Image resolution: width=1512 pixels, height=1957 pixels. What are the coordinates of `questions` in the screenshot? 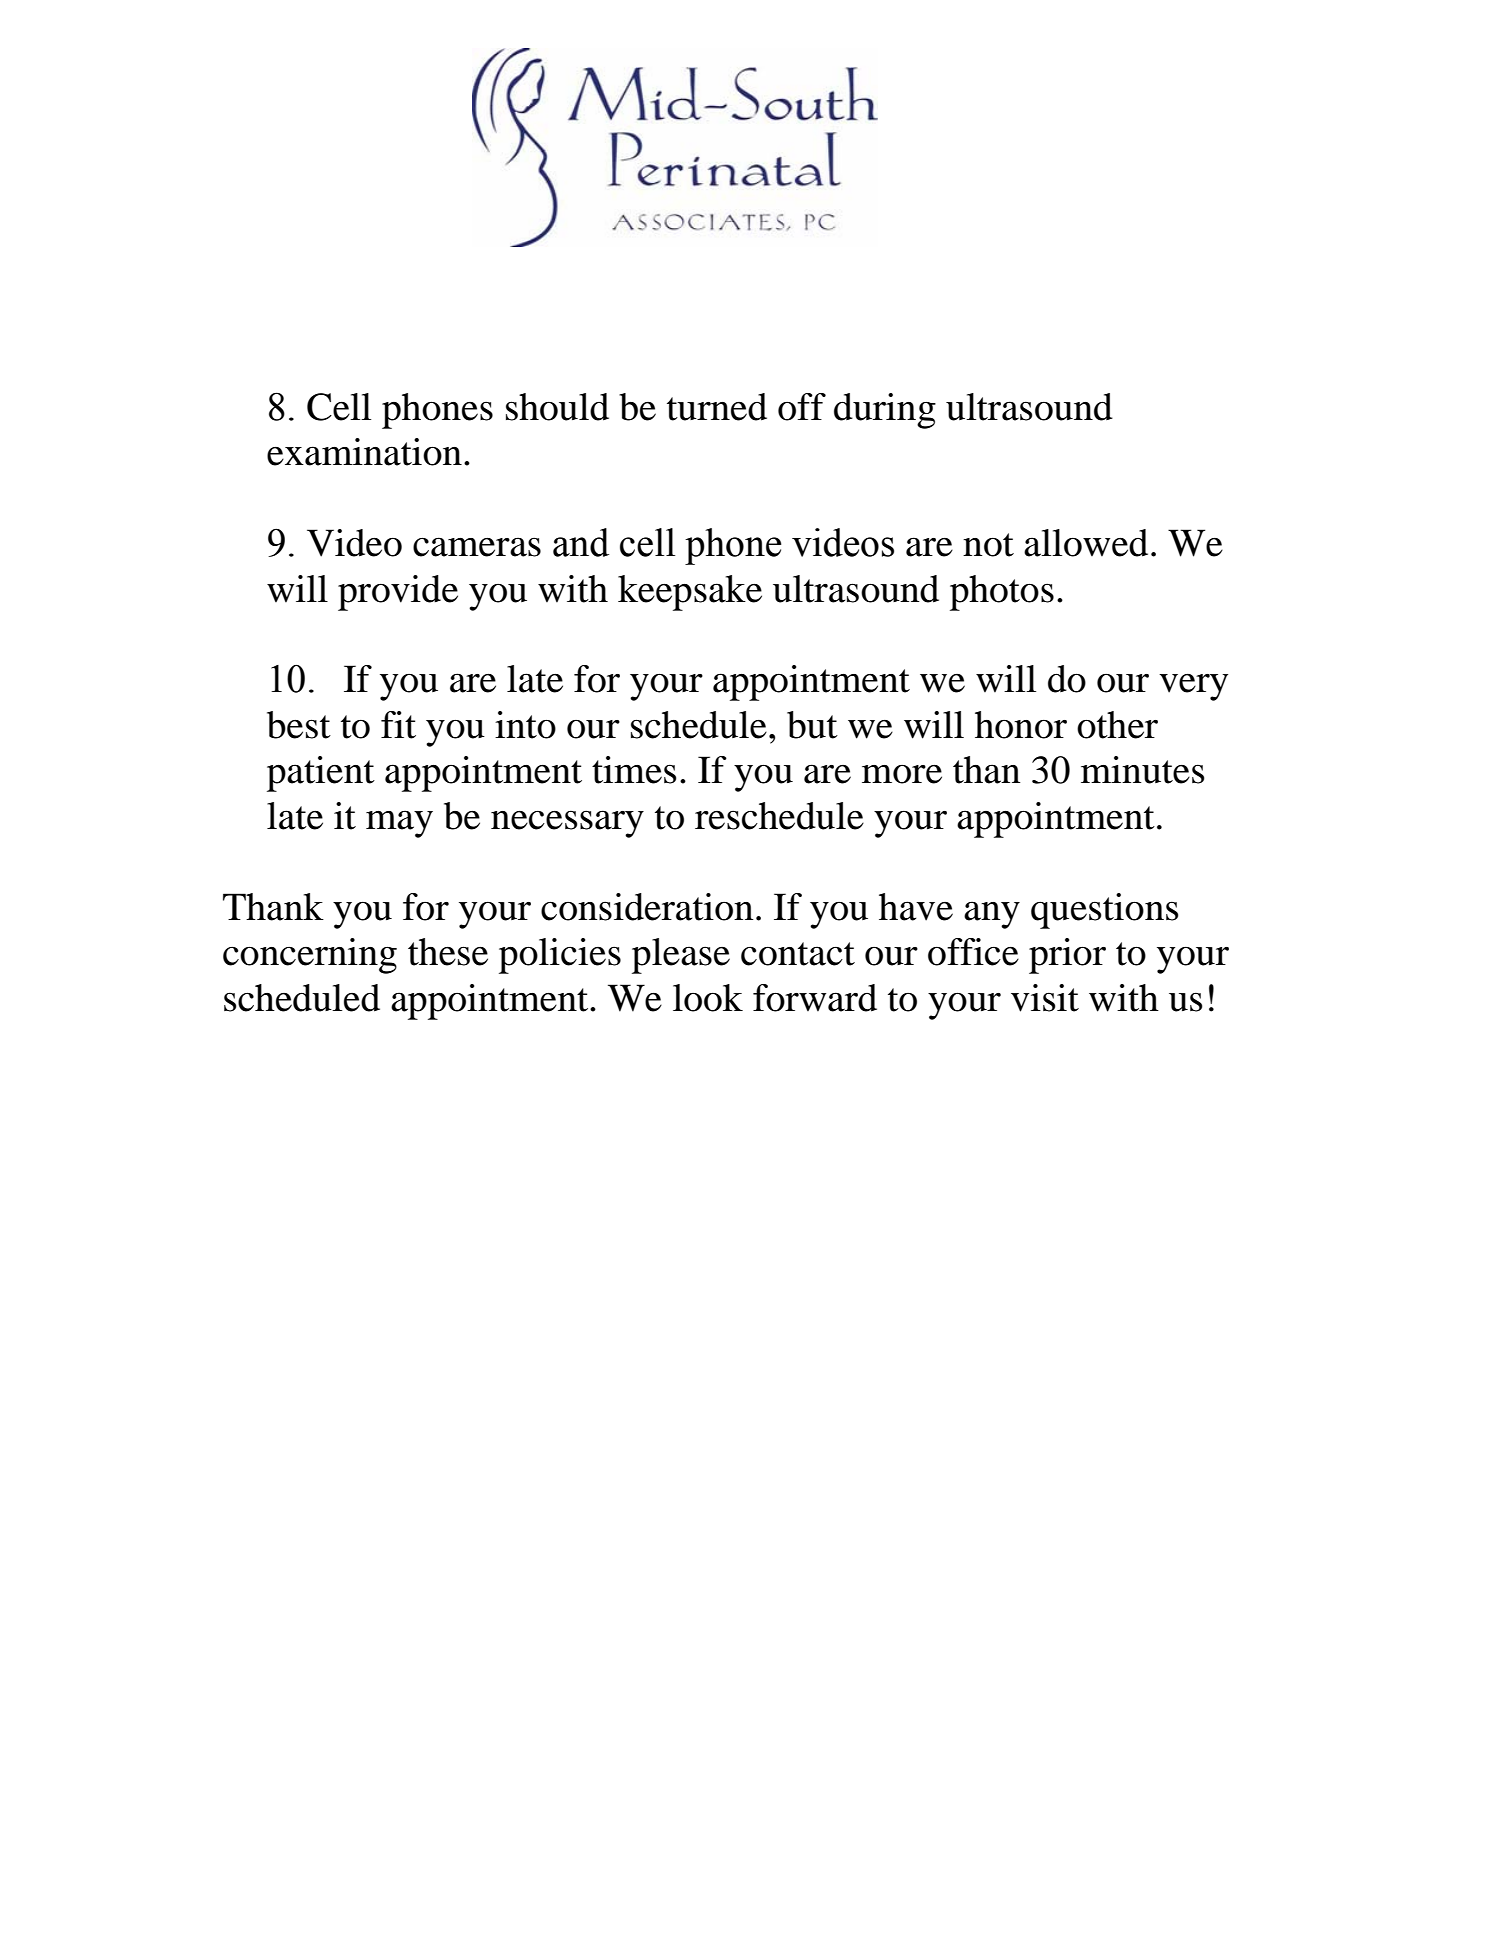 It's located at (1104, 911).
